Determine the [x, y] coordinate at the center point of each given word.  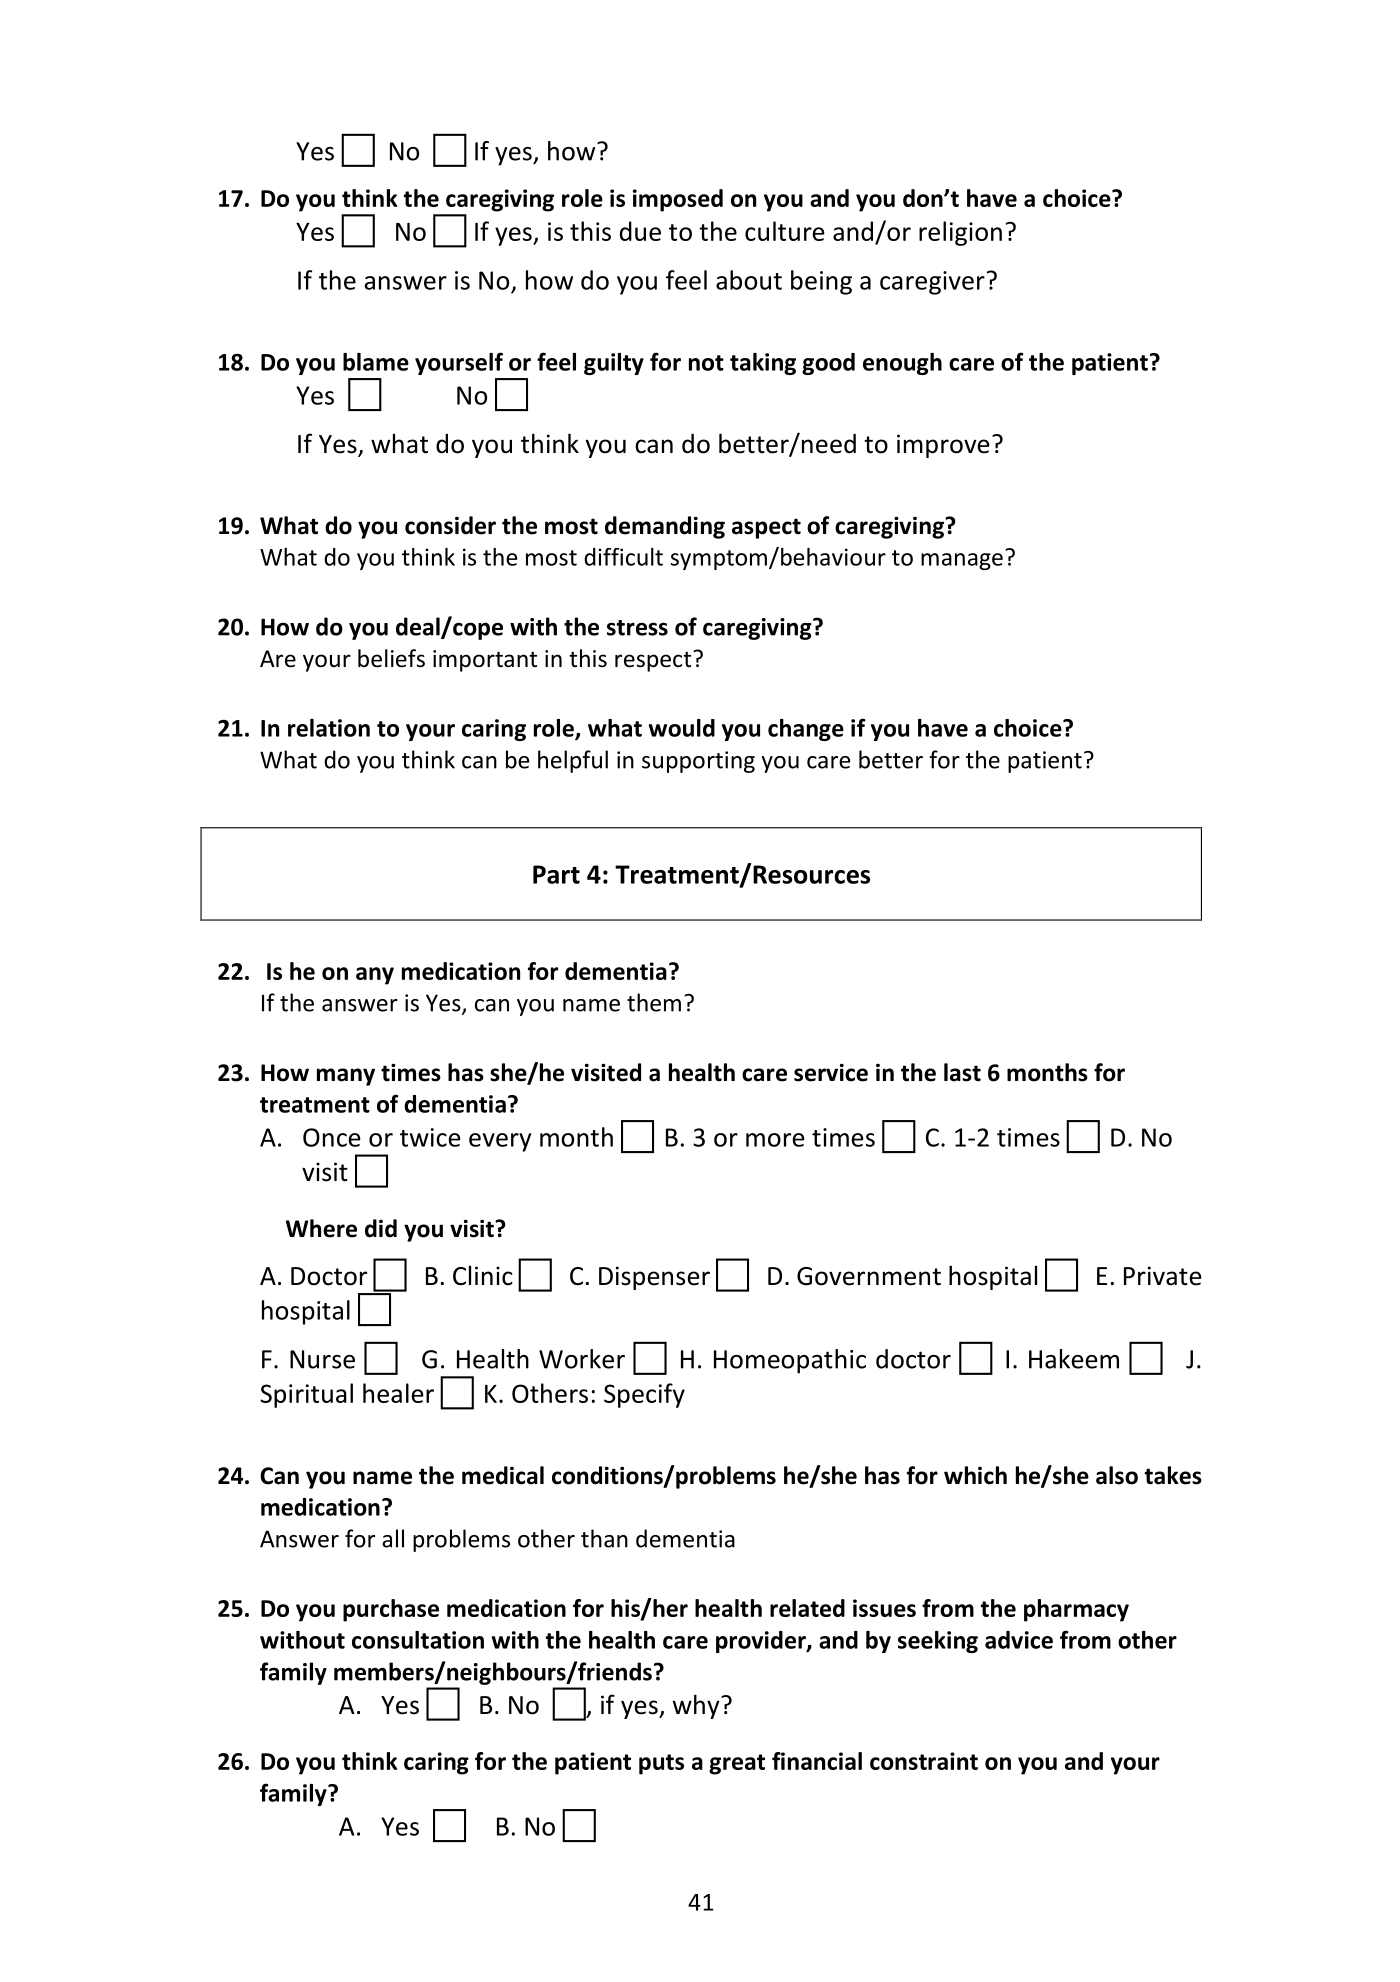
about [749, 280]
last [962, 1072]
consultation [418, 1640]
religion [960, 233]
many [346, 1077]
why [697, 1706]
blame [376, 362]
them [654, 1002]
